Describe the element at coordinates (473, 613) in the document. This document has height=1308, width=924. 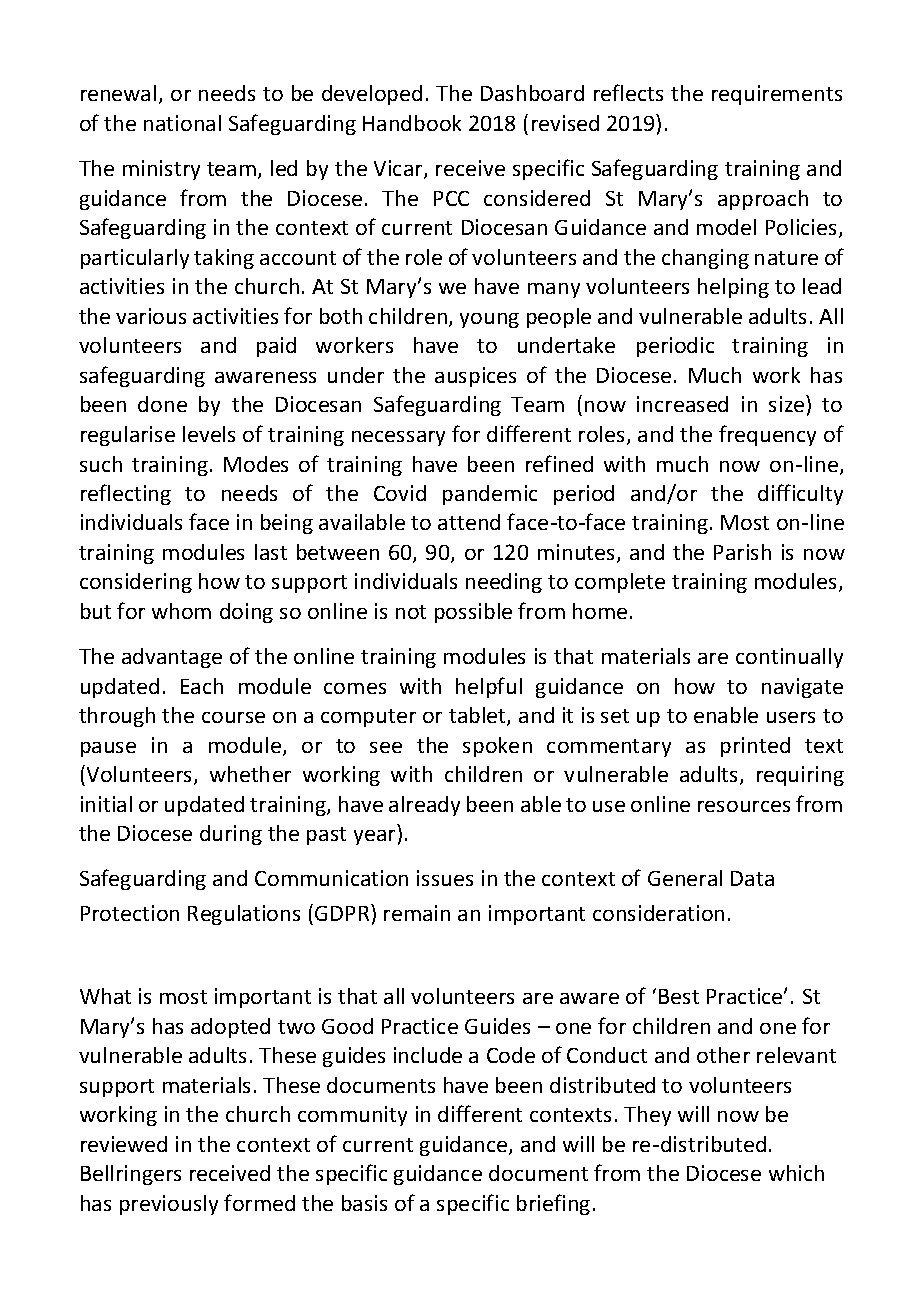
I see `possible` at that location.
